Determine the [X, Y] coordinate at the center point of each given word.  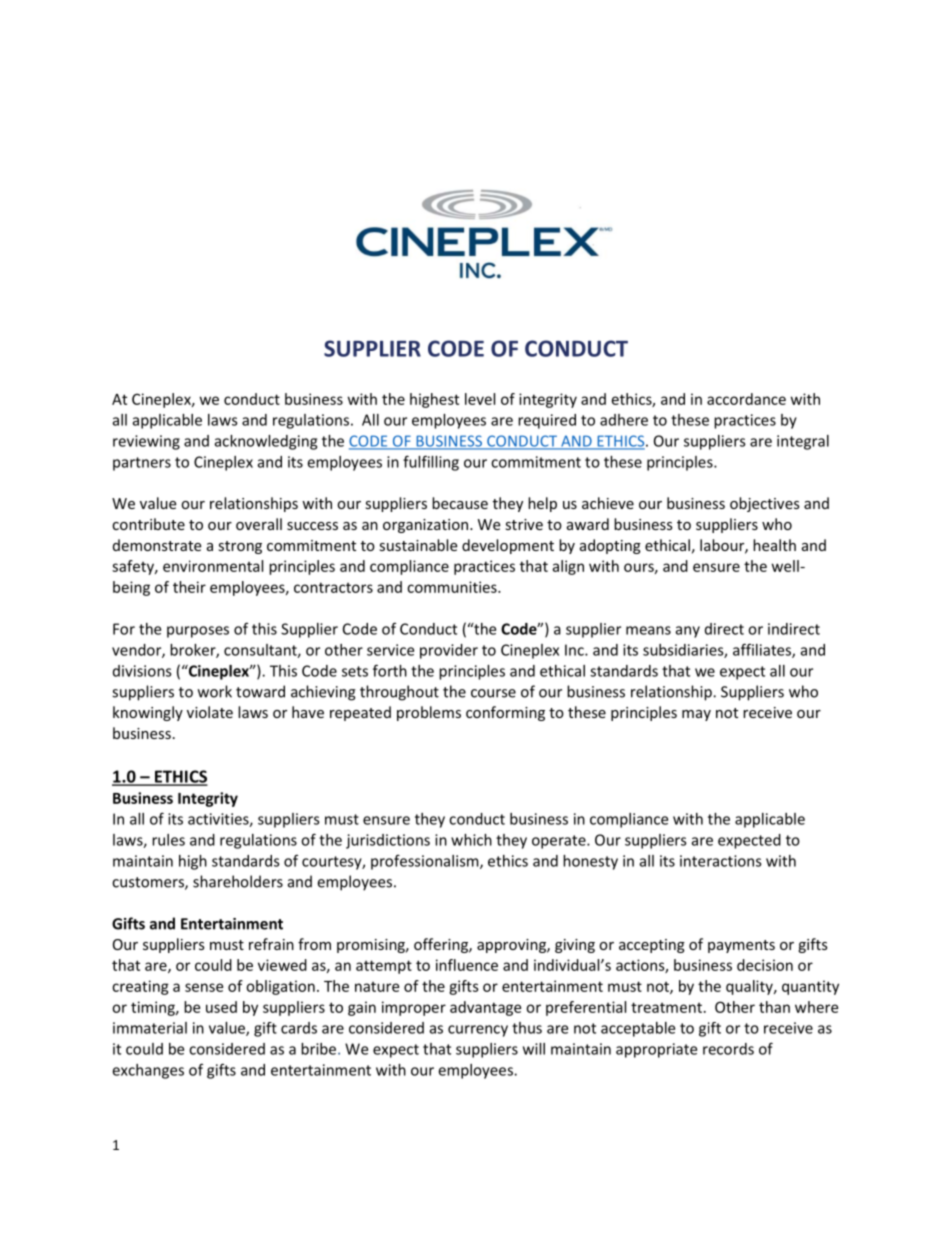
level [480, 399]
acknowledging [266, 442]
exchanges [148, 1071]
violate [210, 712]
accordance [746, 399]
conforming [505, 713]
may [696, 715]
